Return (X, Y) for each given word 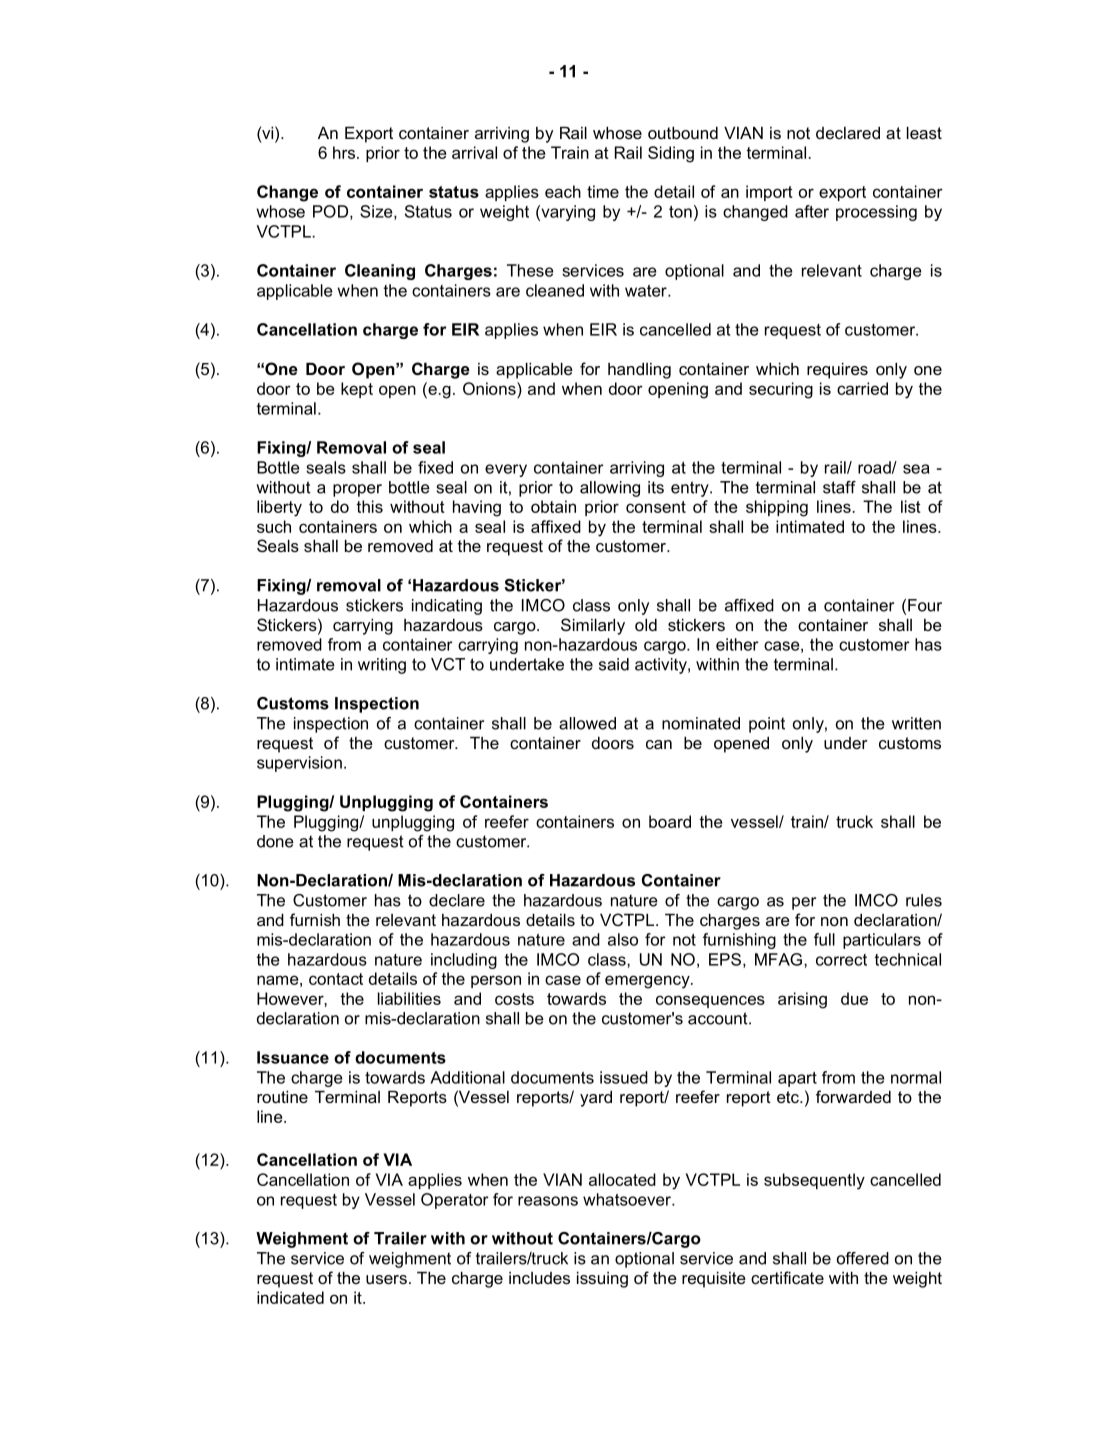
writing (382, 666)
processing (876, 213)
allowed (587, 723)
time (603, 191)
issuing (602, 1280)
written (916, 723)
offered (863, 1258)
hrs (345, 152)
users (386, 1279)
